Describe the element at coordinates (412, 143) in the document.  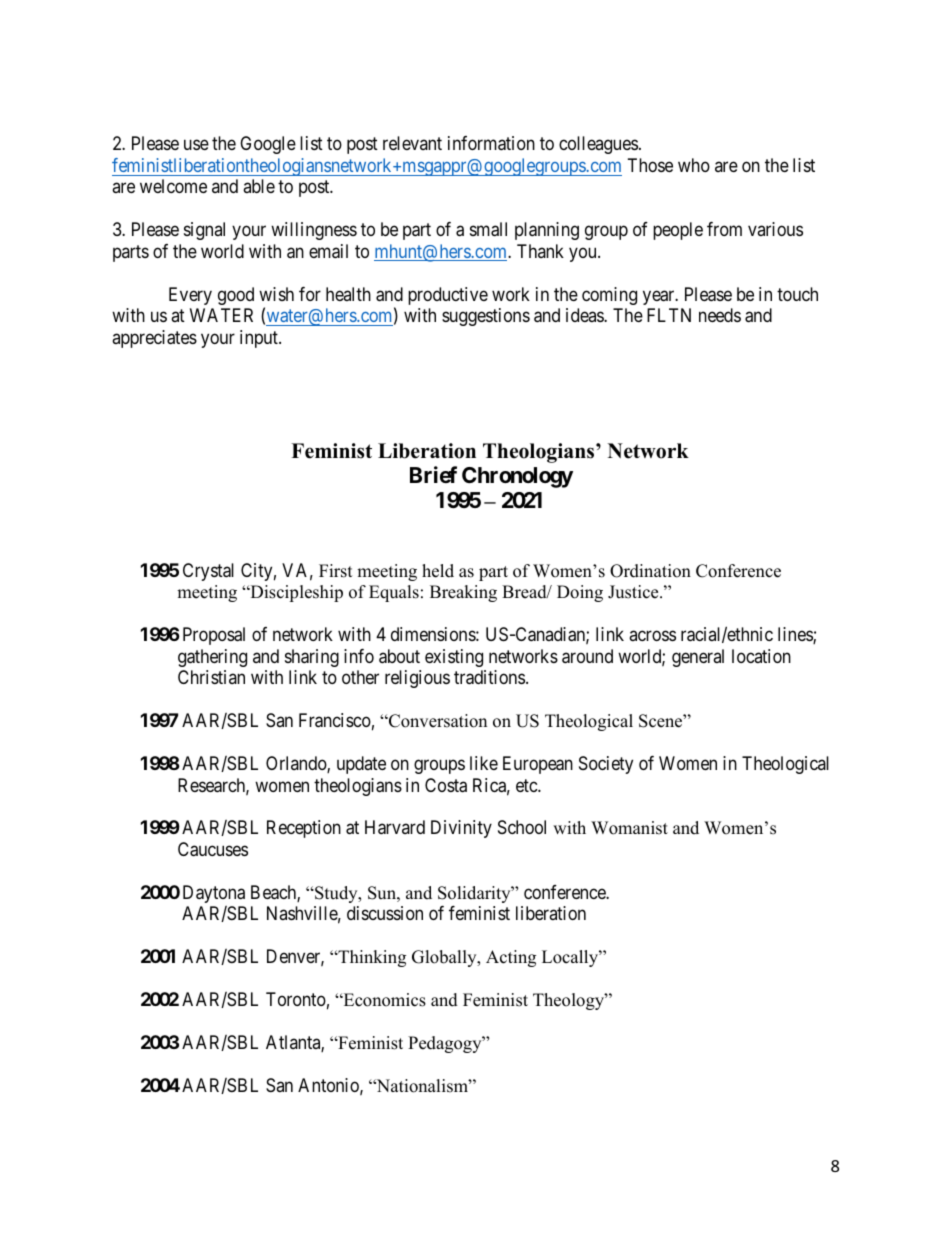
I see `relevant` at that location.
